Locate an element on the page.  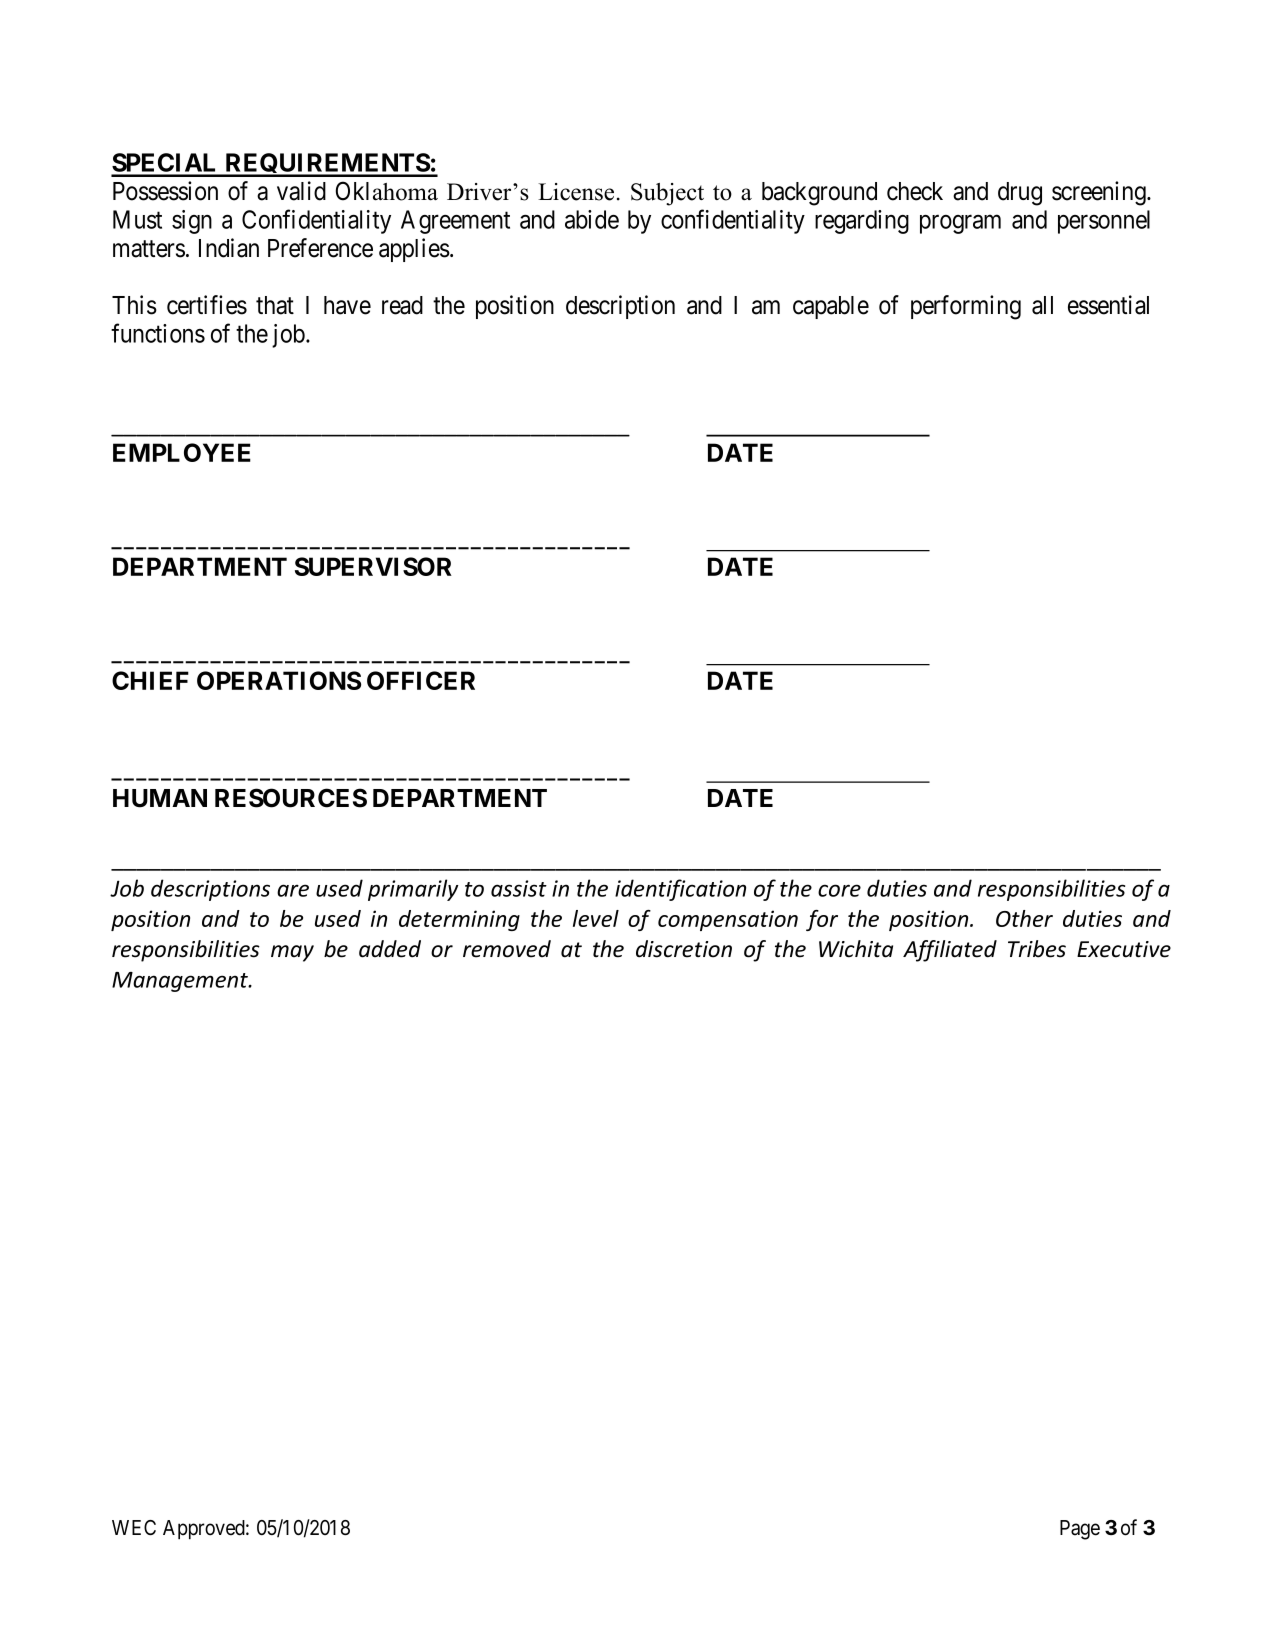
abide is located at coordinates (592, 219).
